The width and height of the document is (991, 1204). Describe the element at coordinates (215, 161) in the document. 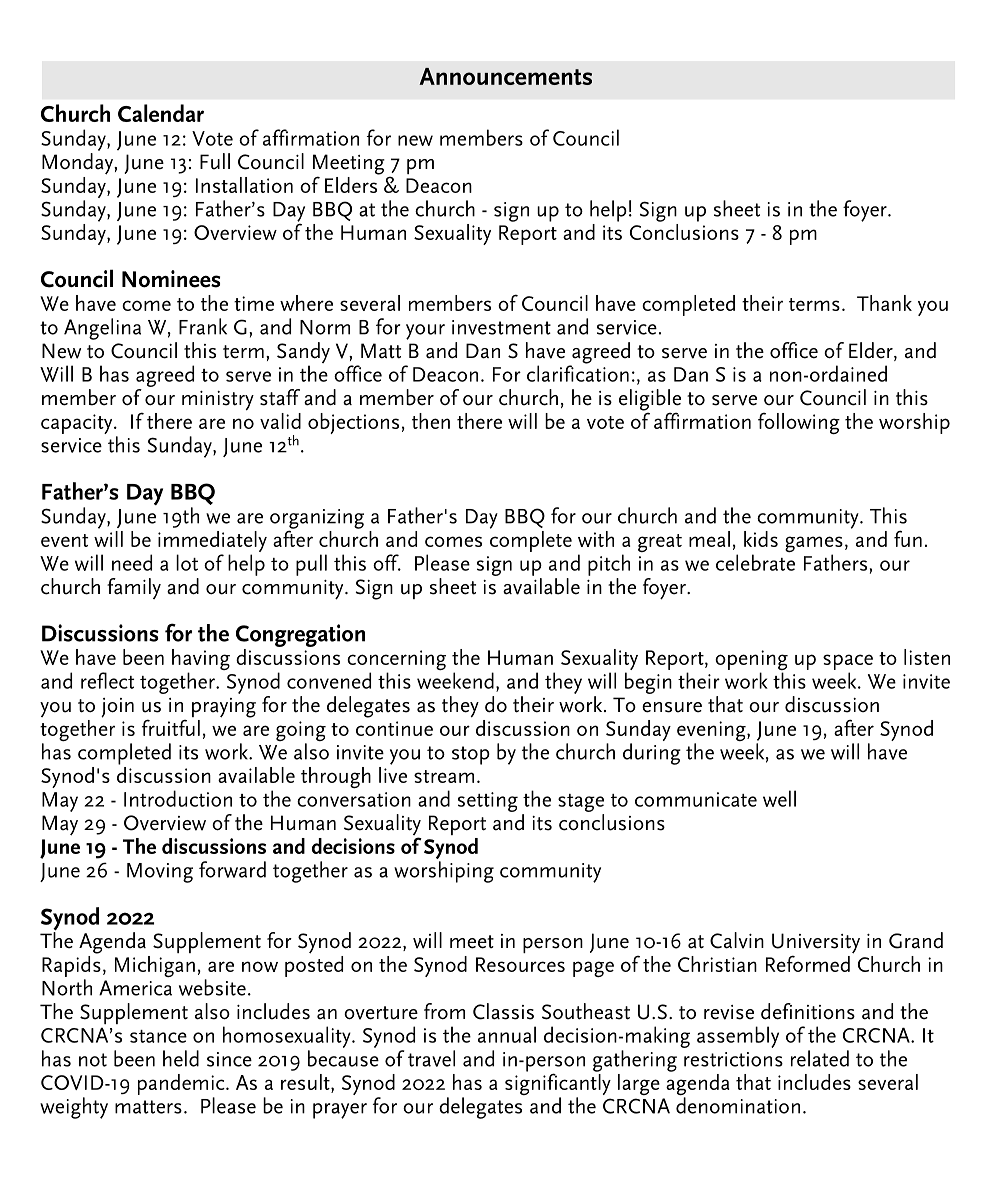

I see `Full` at that location.
